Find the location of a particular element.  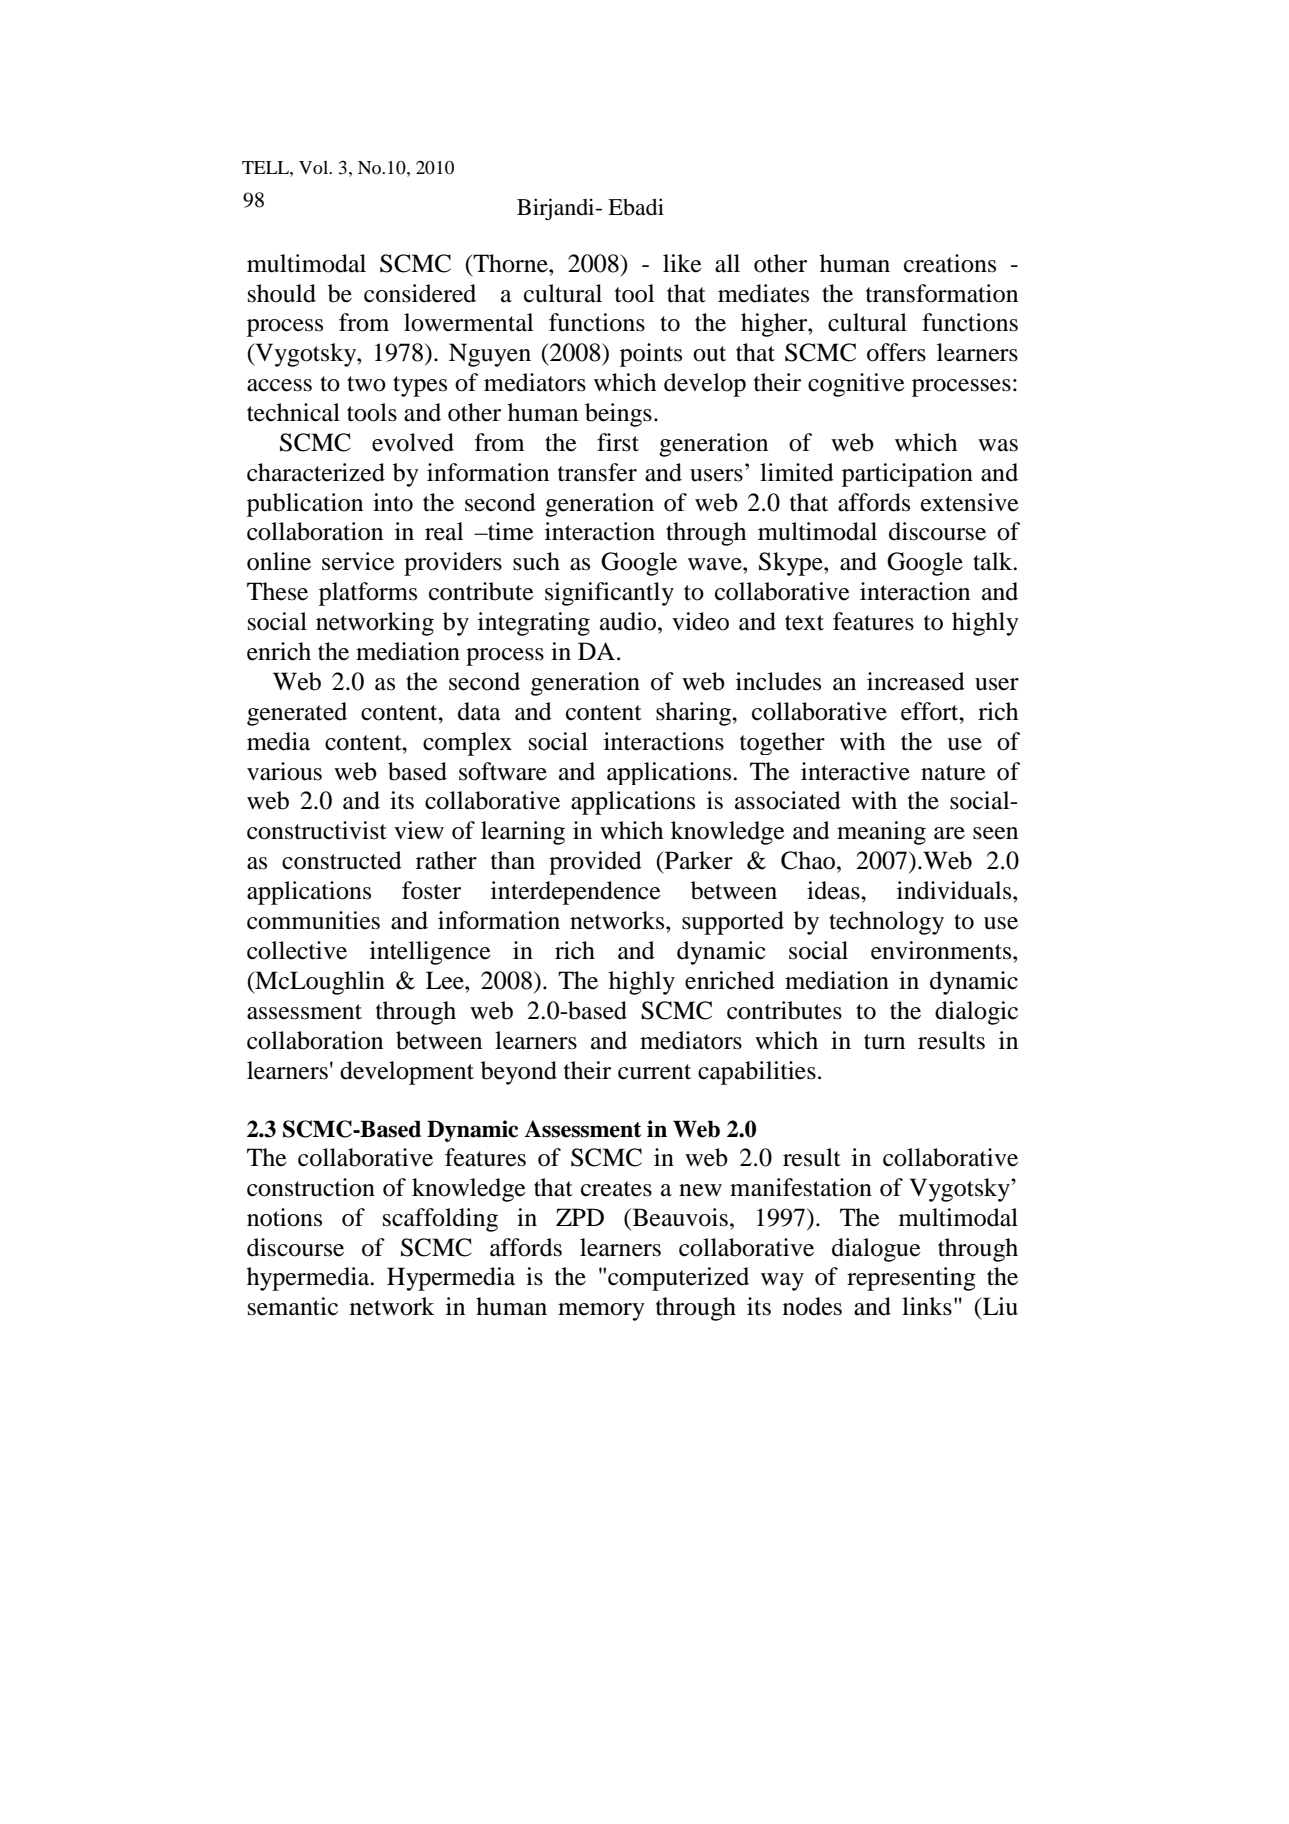

service is located at coordinates (358, 561).
